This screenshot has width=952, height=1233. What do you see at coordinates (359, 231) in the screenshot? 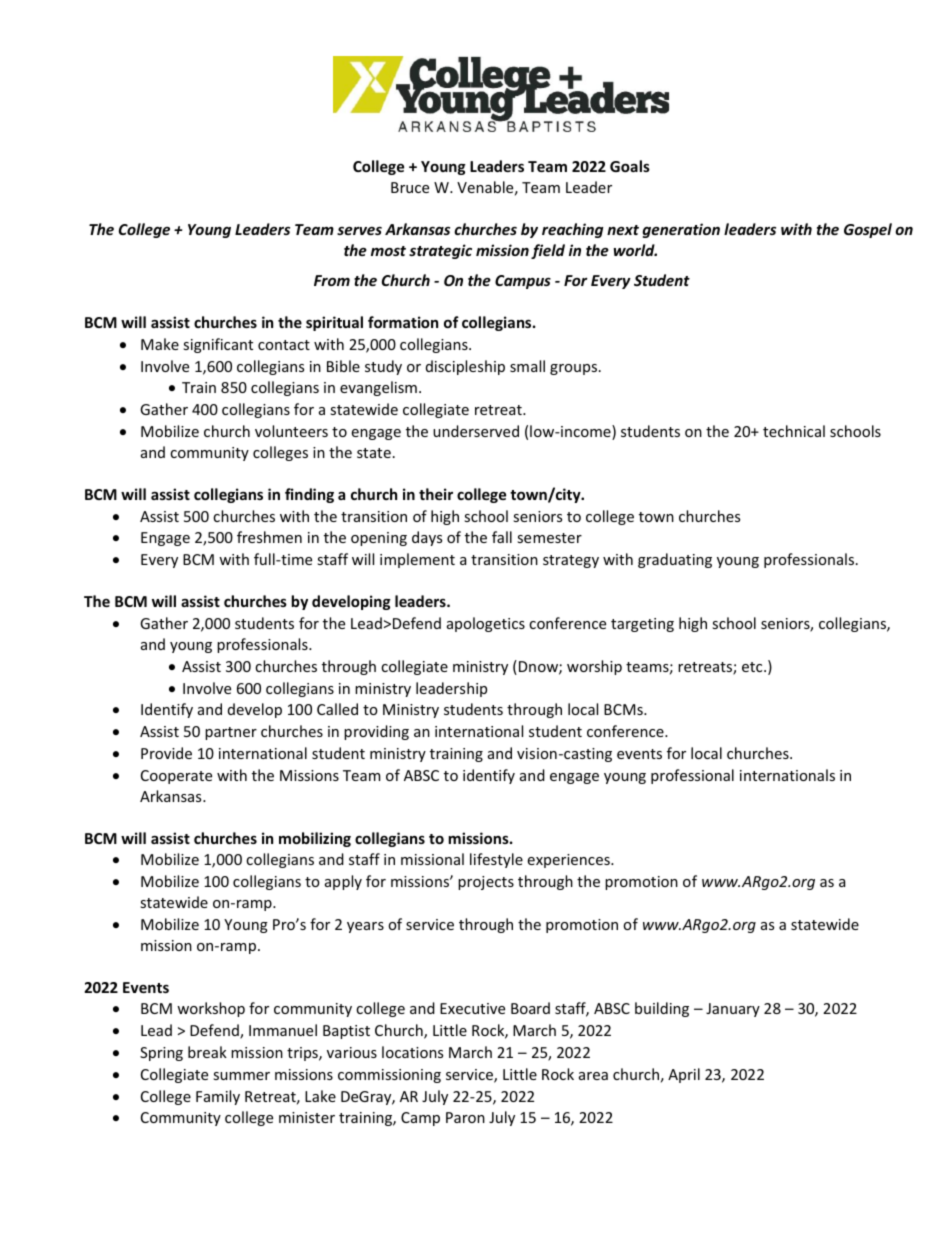
I see `serves` at bounding box center [359, 231].
